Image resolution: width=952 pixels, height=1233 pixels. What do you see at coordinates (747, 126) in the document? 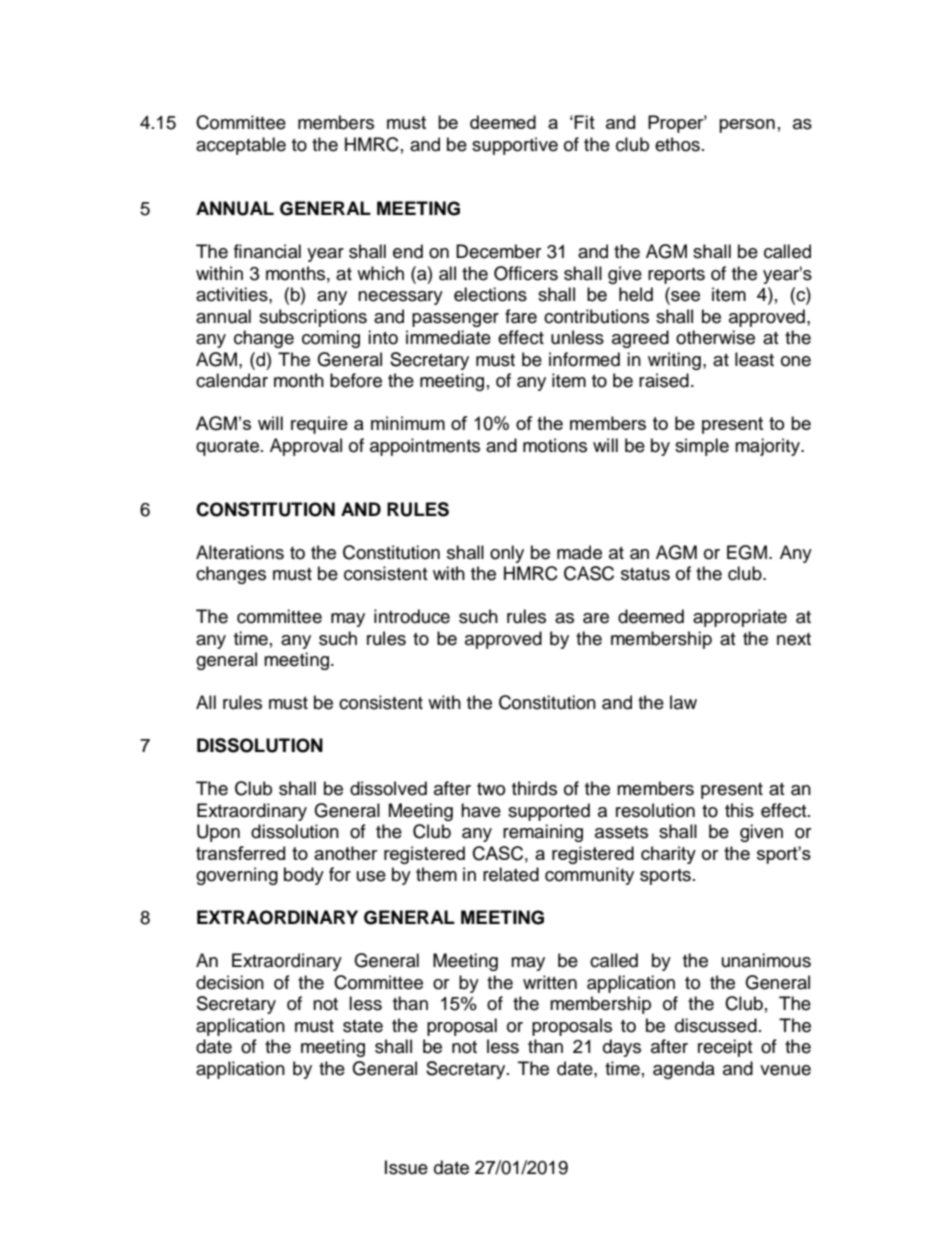
I see `person` at bounding box center [747, 126].
